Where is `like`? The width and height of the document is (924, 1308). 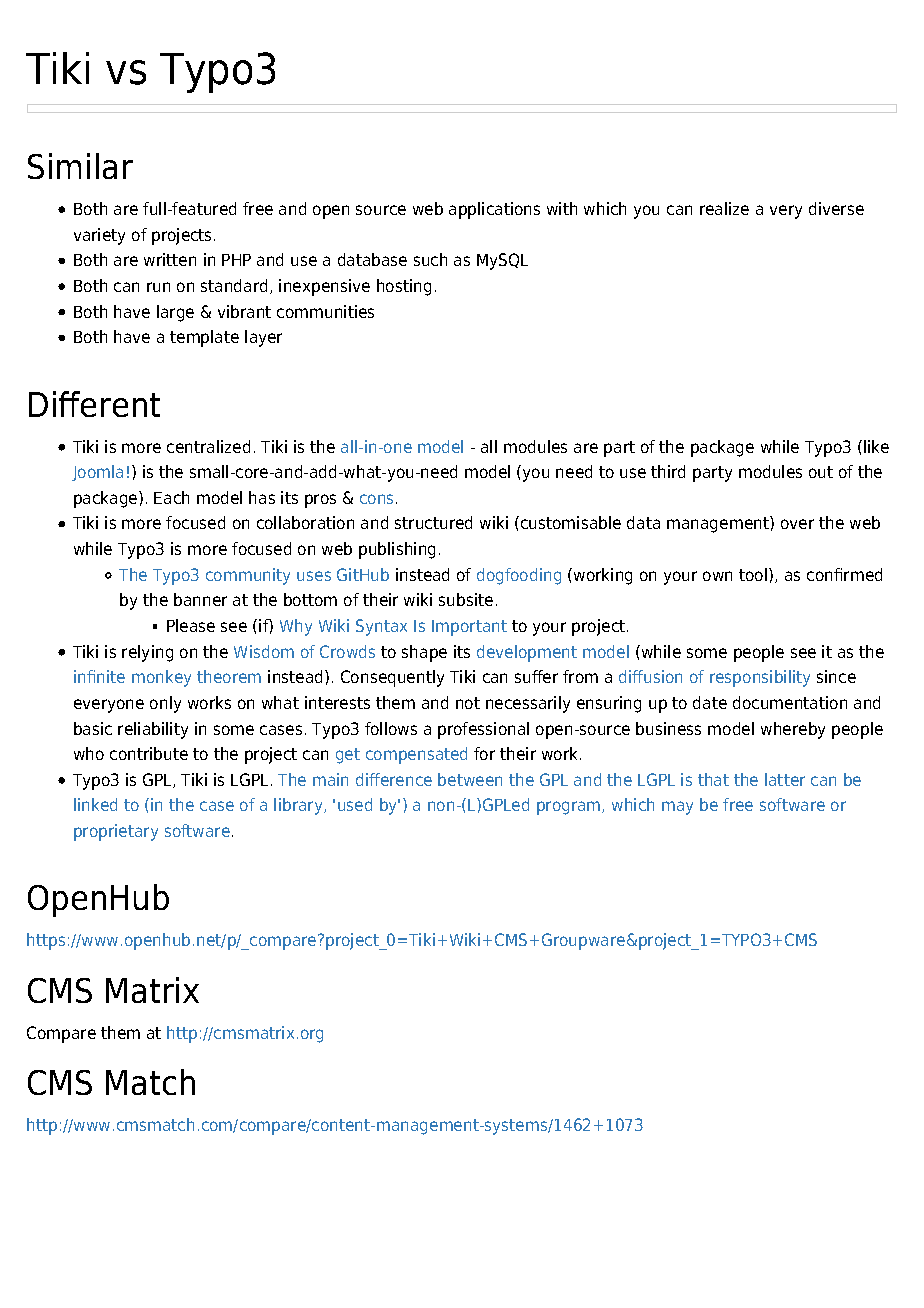 like is located at coordinates (876, 446).
